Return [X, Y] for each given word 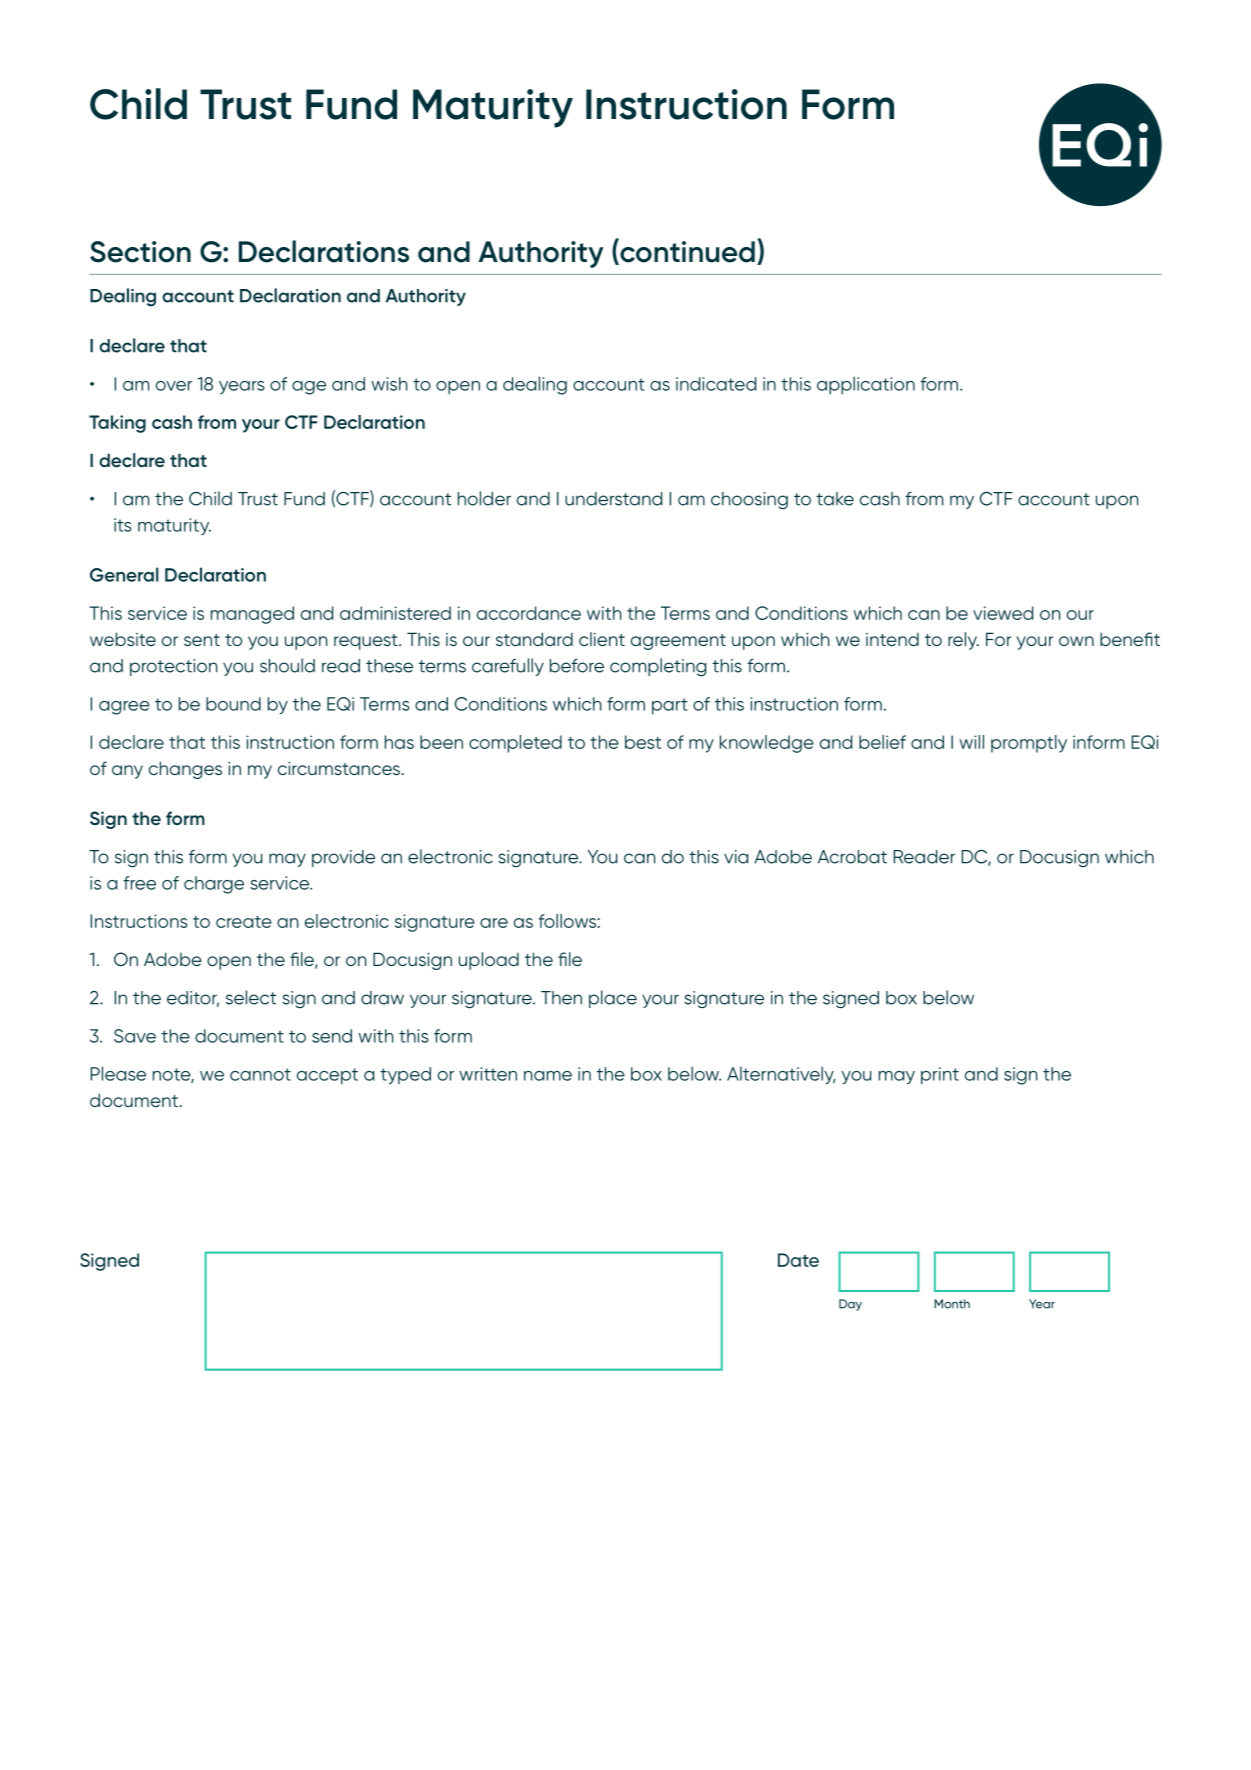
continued [686, 251]
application [866, 385]
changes [185, 770]
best [643, 742]
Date [798, 1260]
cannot [260, 1074]
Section [140, 252]
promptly [1029, 744]
